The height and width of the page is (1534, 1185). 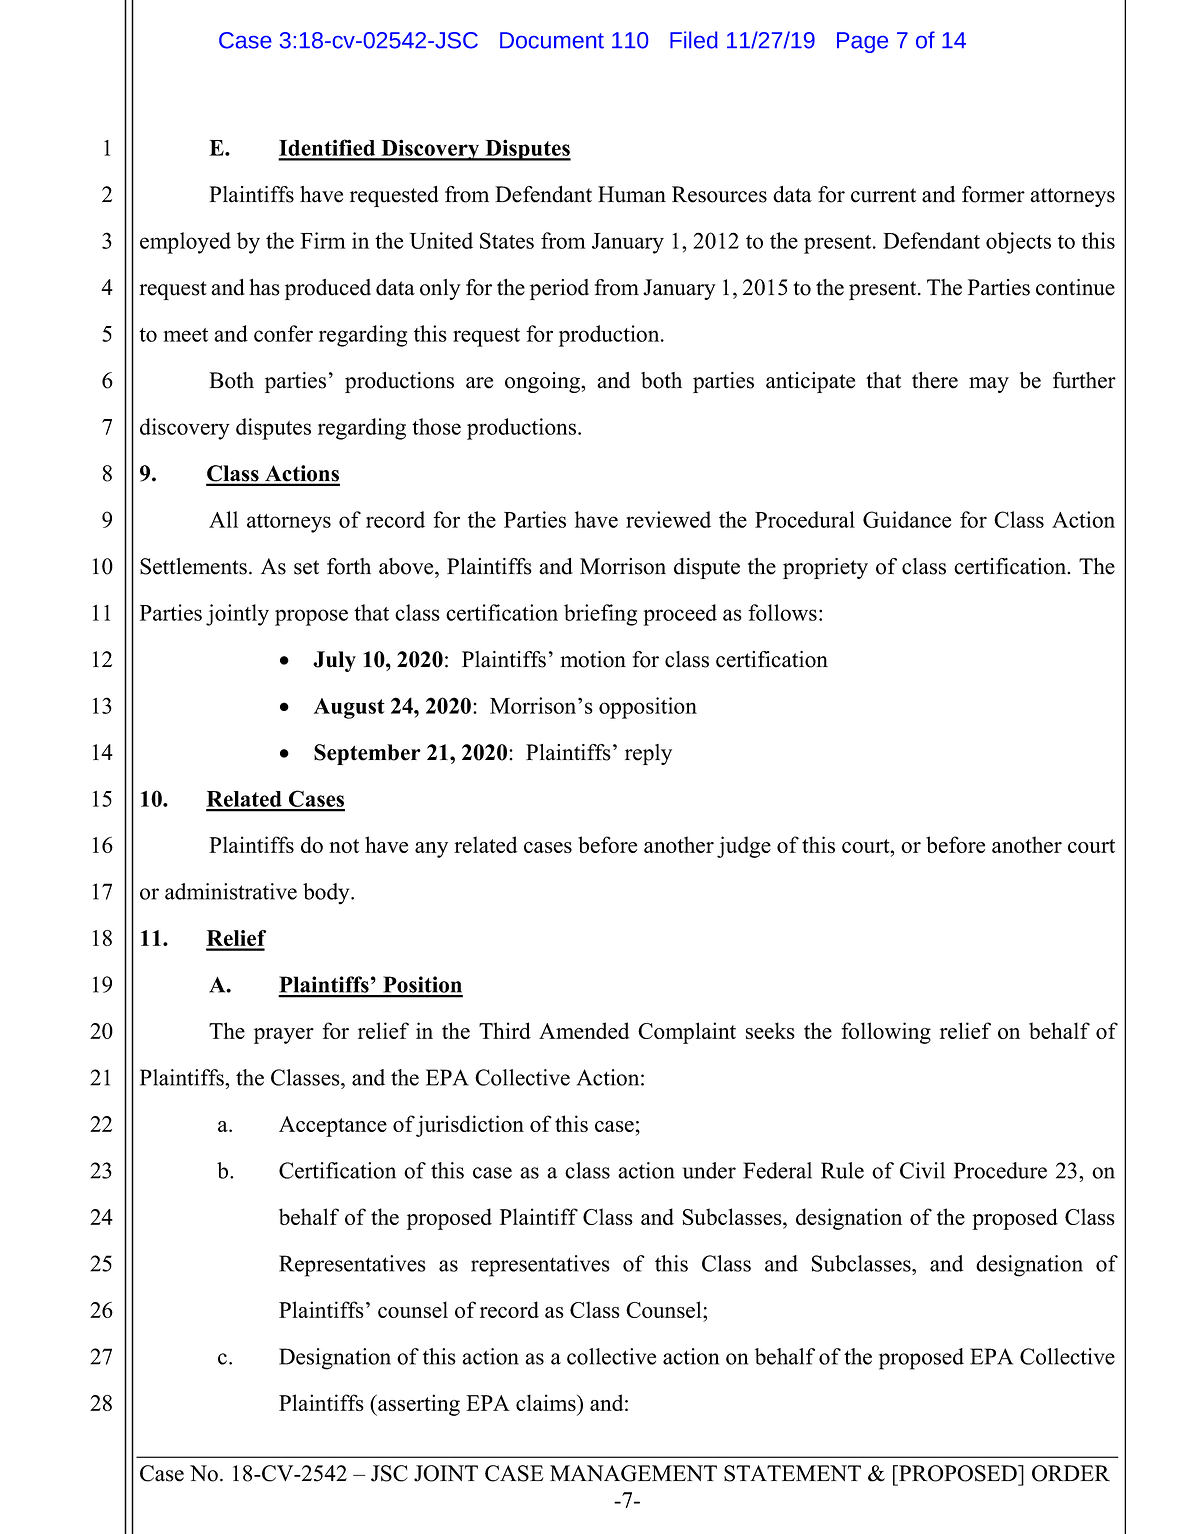 I want to click on Filed, so click(x=694, y=40).
